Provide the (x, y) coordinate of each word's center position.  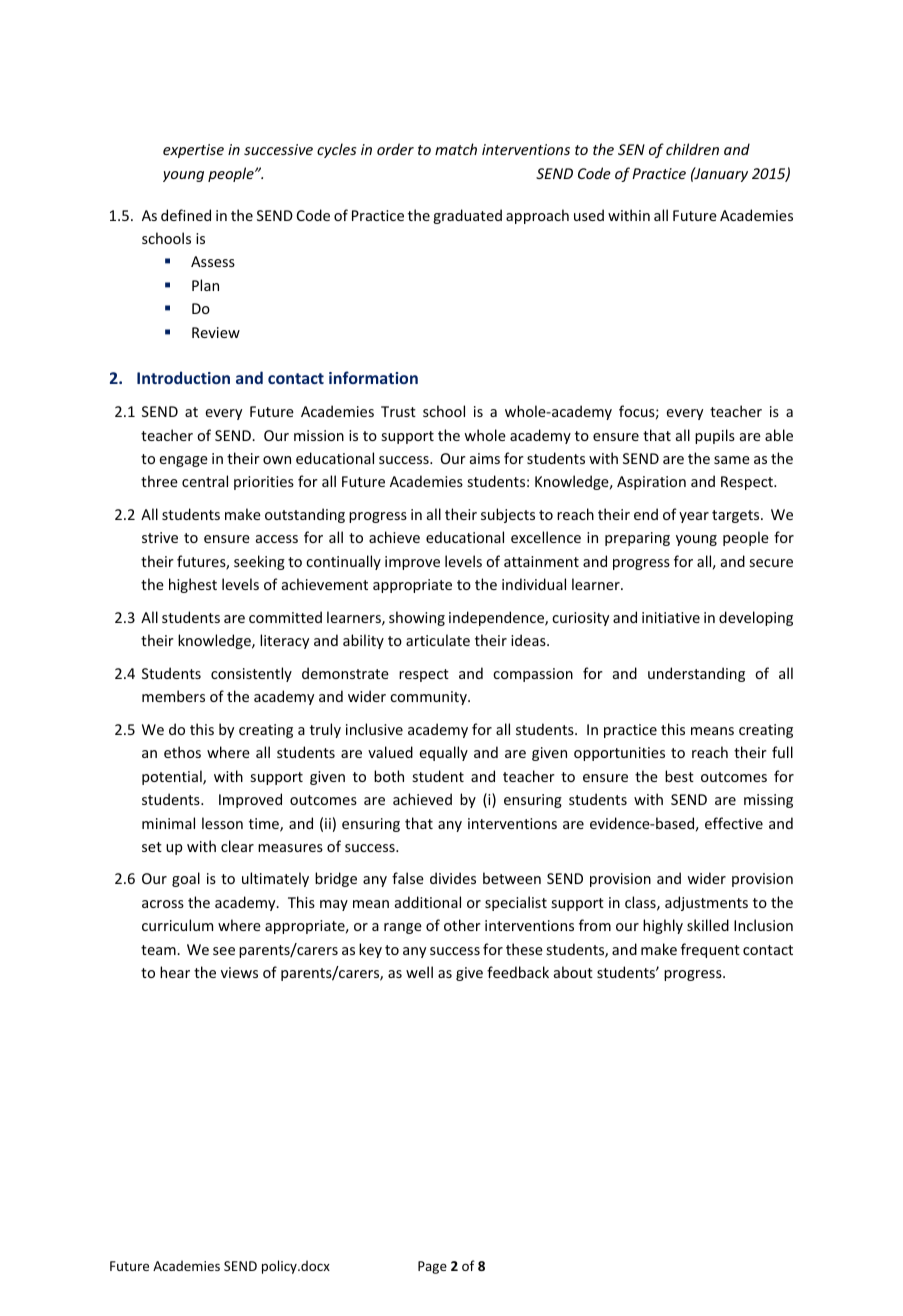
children (692, 149)
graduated (467, 216)
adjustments (706, 903)
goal (186, 879)
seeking (259, 562)
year (694, 517)
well (419, 972)
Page (432, 1267)
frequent (710, 950)
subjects (508, 515)
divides (453, 878)
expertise (193, 151)
